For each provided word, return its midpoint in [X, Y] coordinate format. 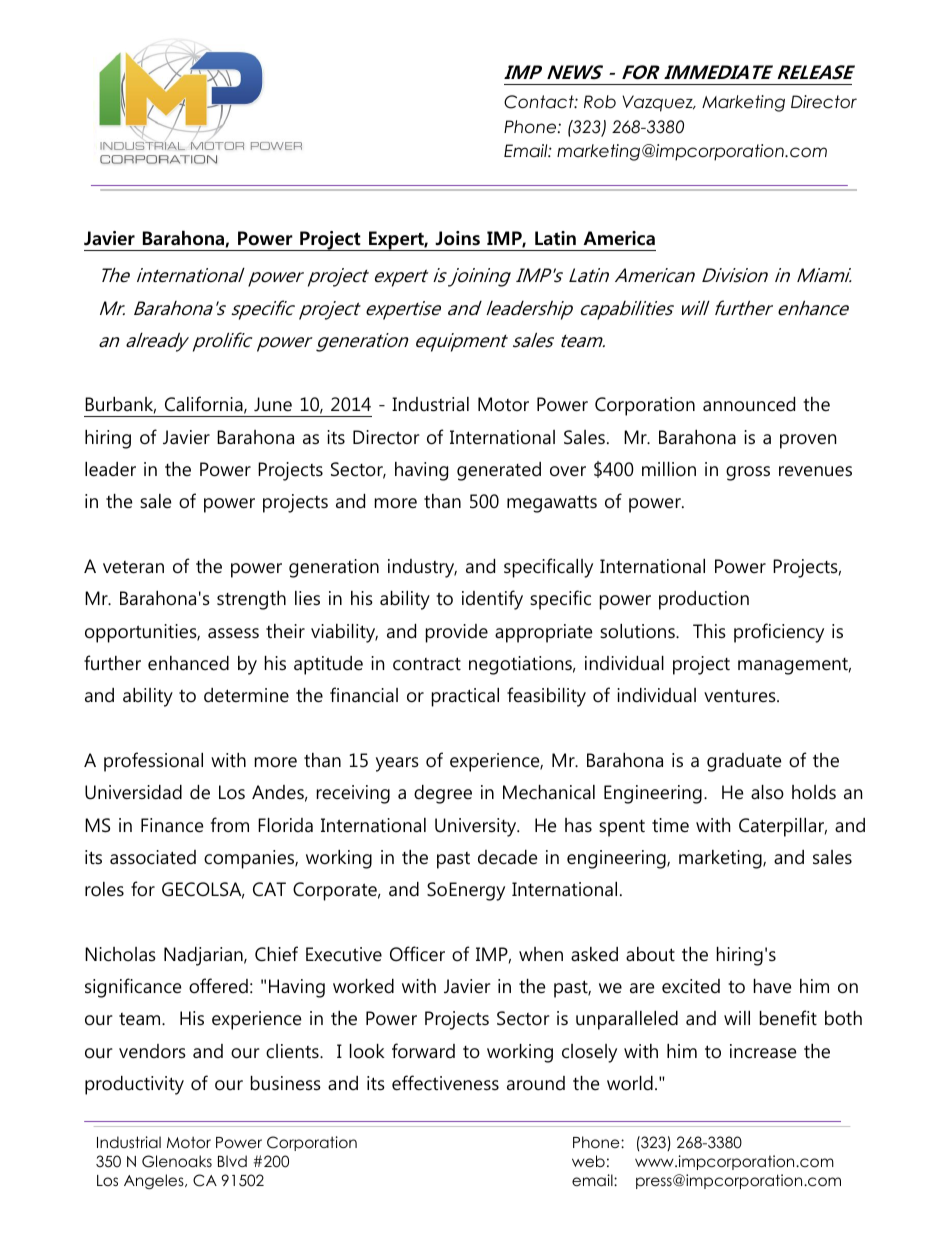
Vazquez [658, 103]
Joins [457, 238]
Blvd [232, 1161]
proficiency [779, 633]
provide [457, 633]
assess [233, 633]
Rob [600, 102]
